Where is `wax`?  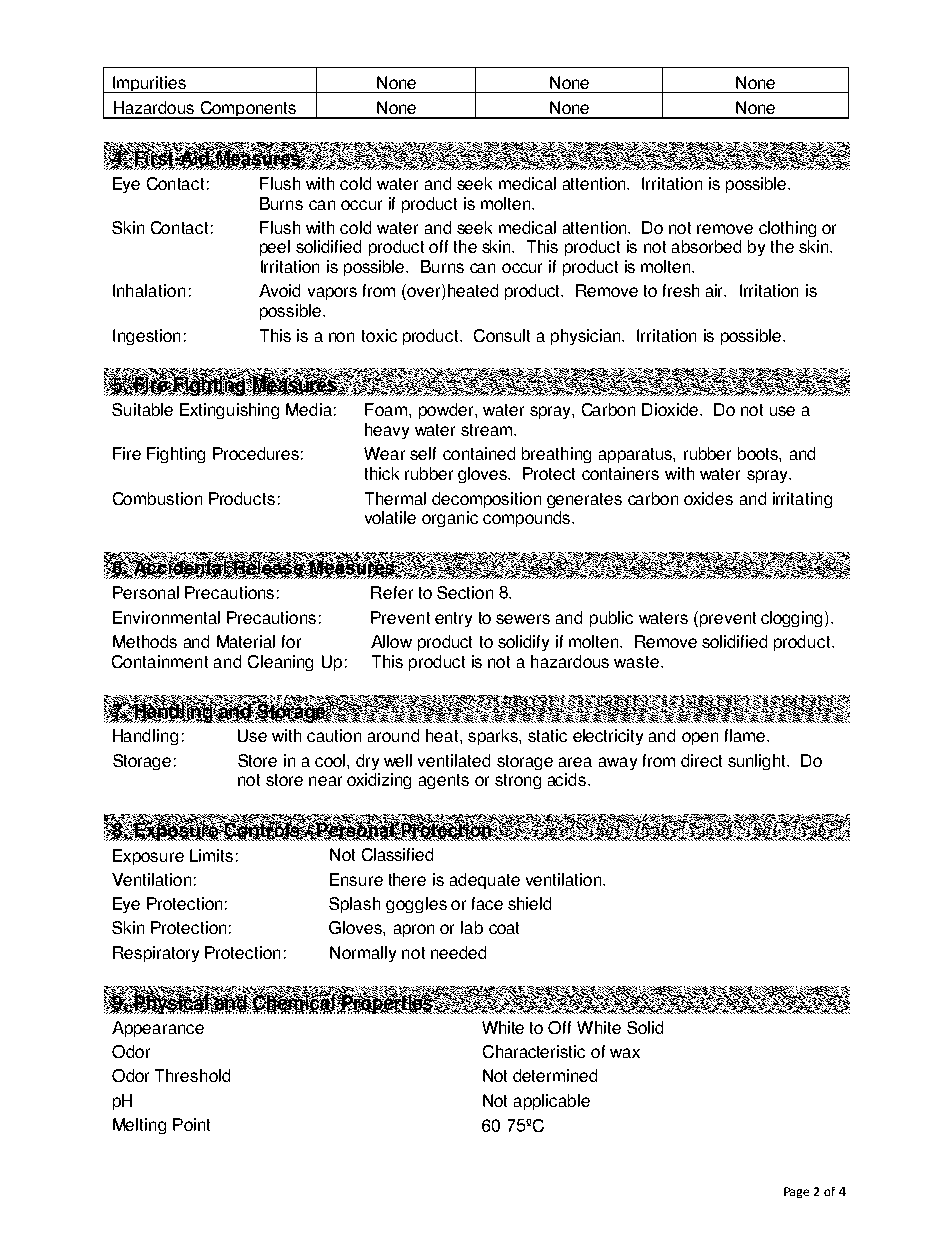 wax is located at coordinates (625, 1053).
